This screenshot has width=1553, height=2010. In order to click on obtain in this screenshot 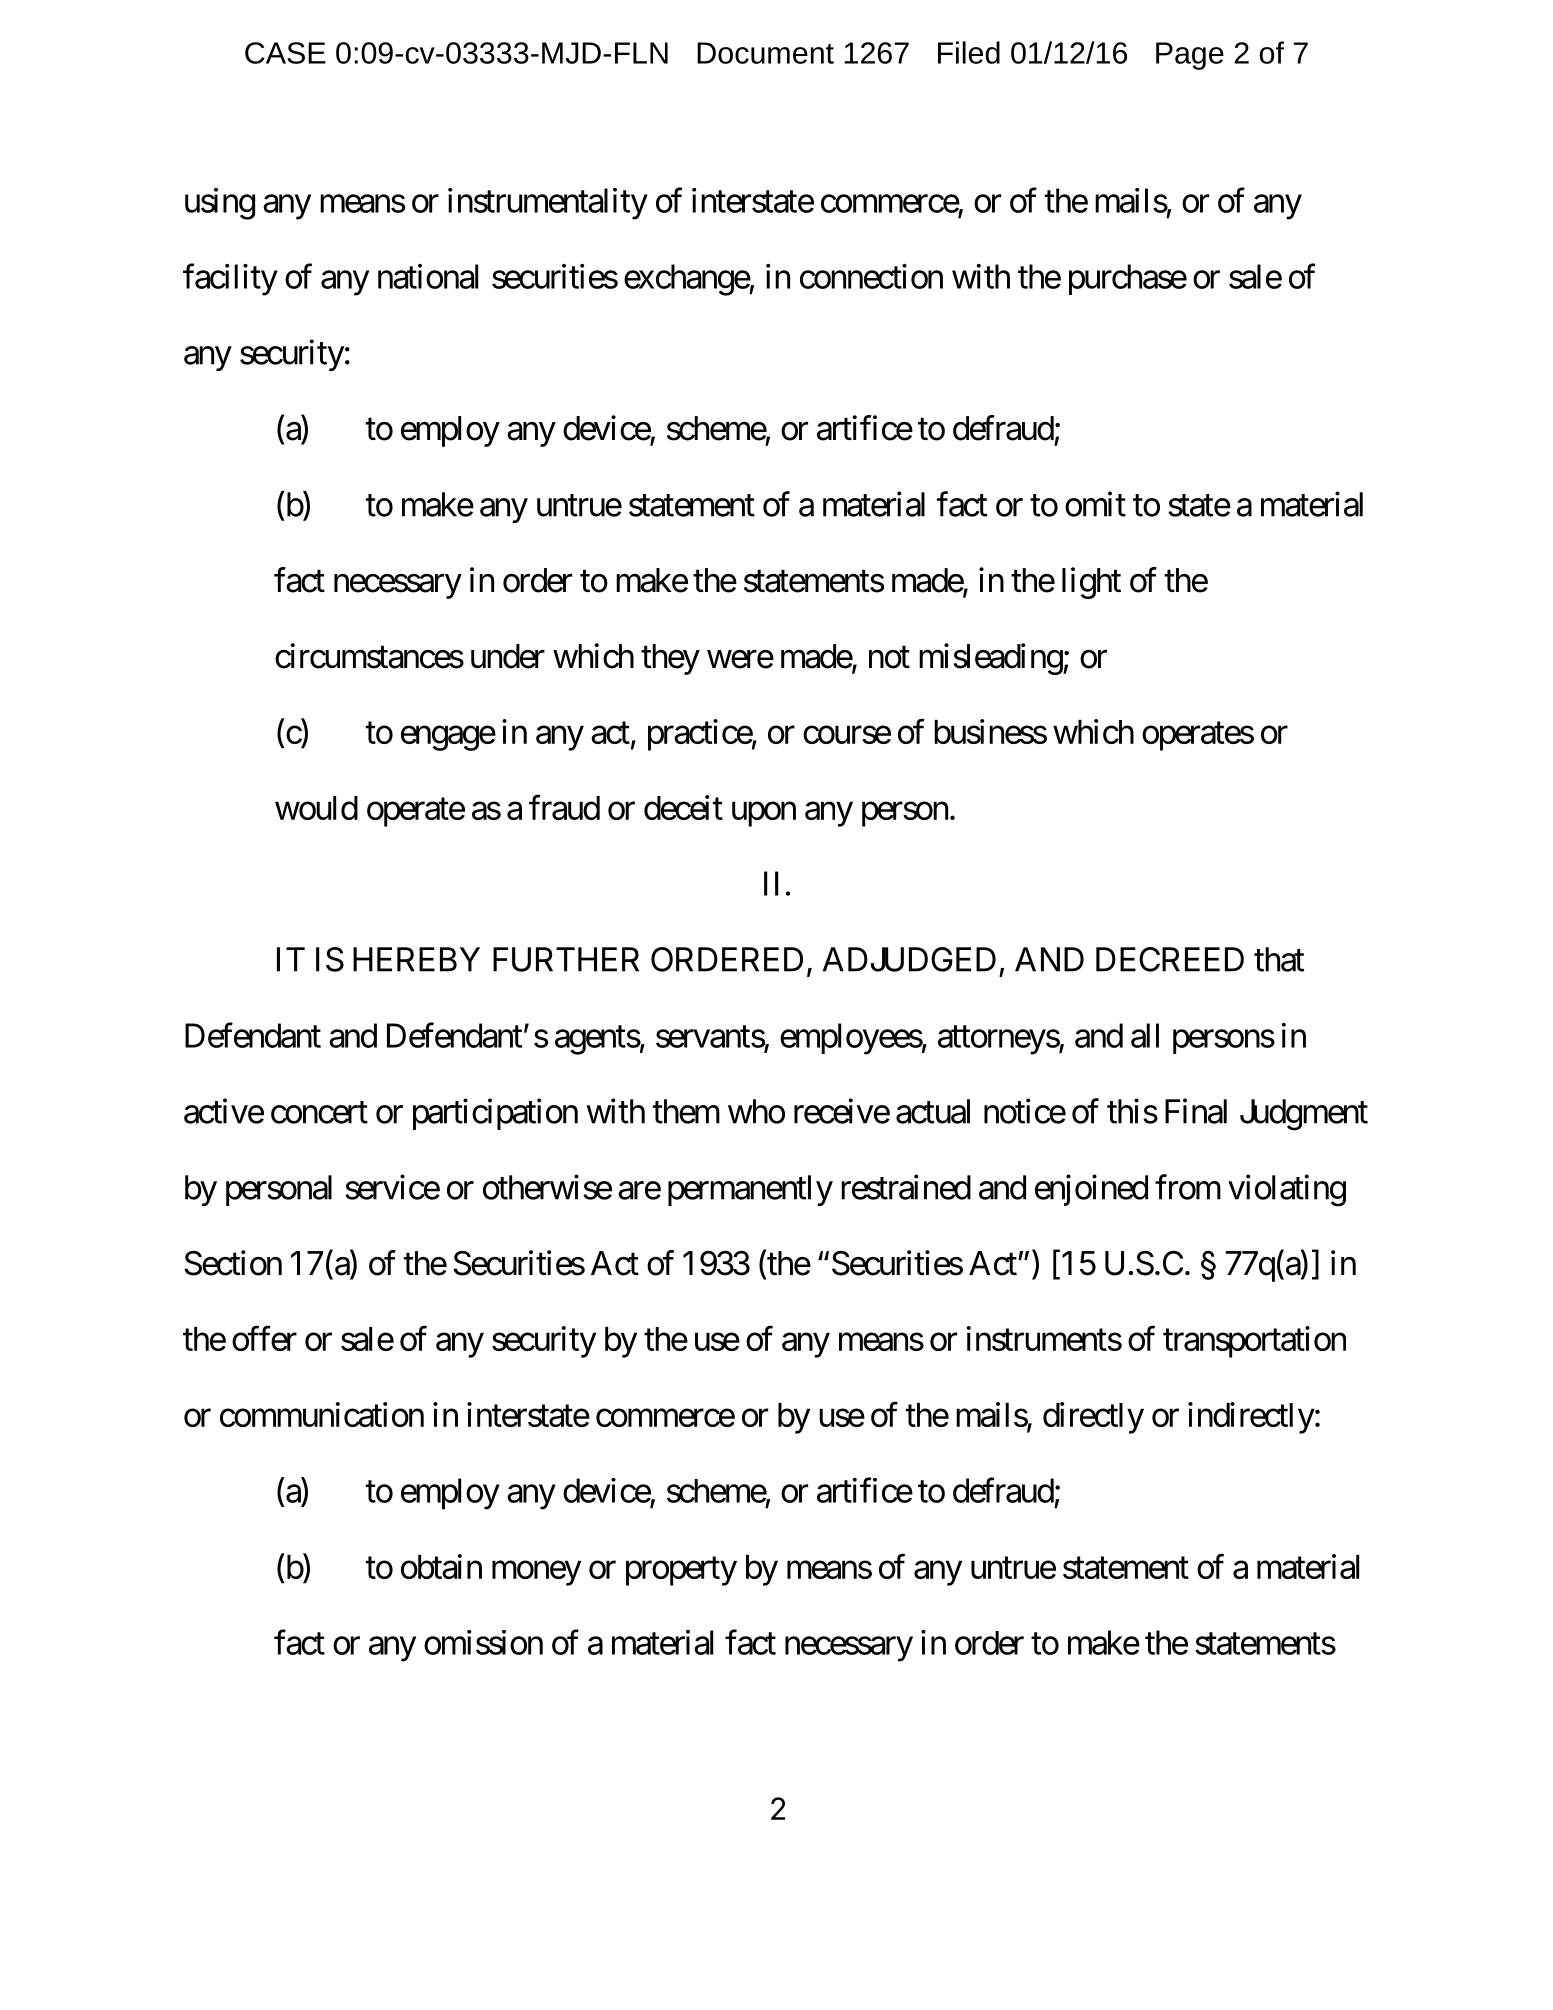, I will do `click(441, 1566)`.
